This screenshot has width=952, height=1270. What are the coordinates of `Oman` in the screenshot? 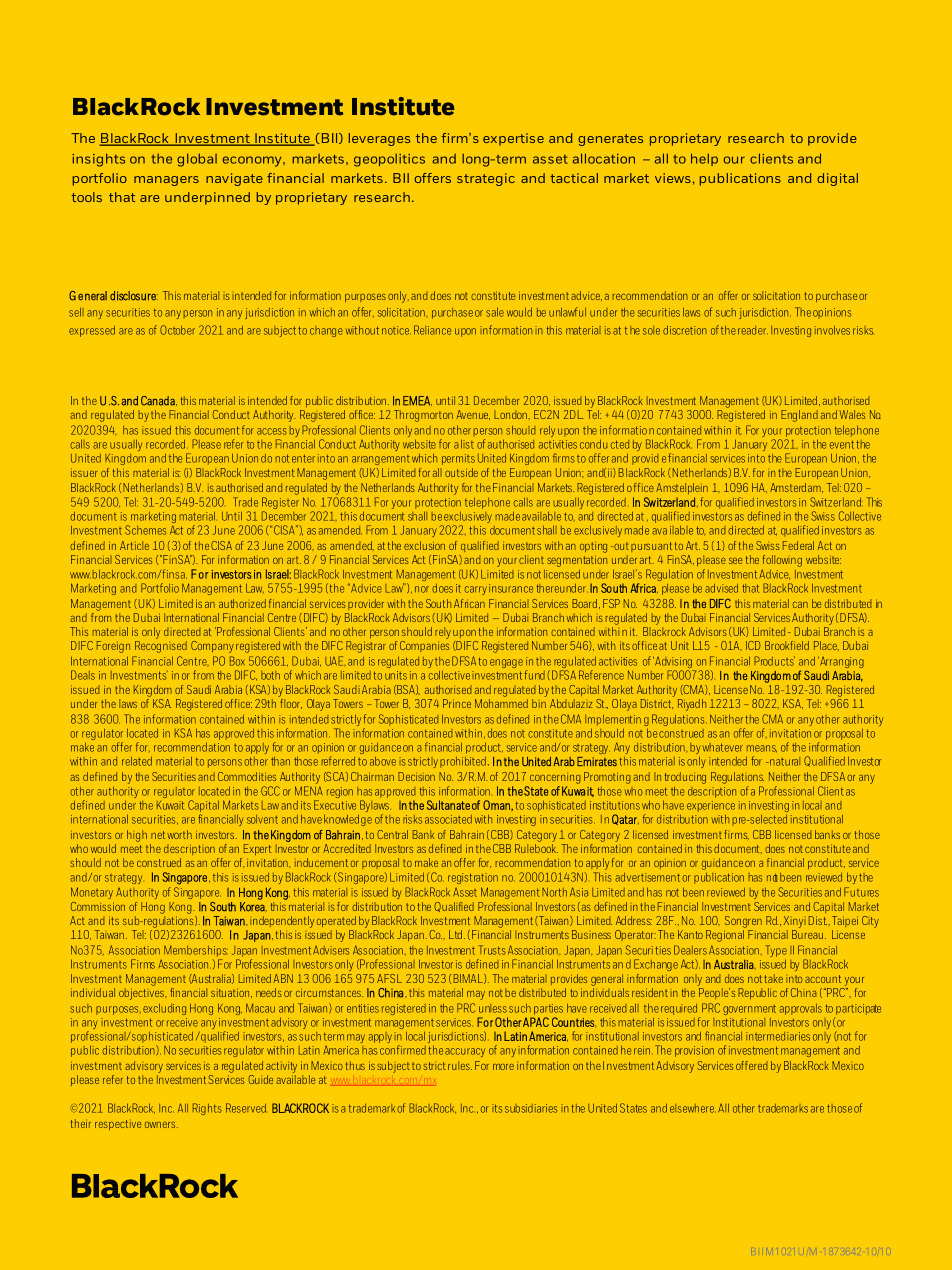 It's located at (497, 805).
